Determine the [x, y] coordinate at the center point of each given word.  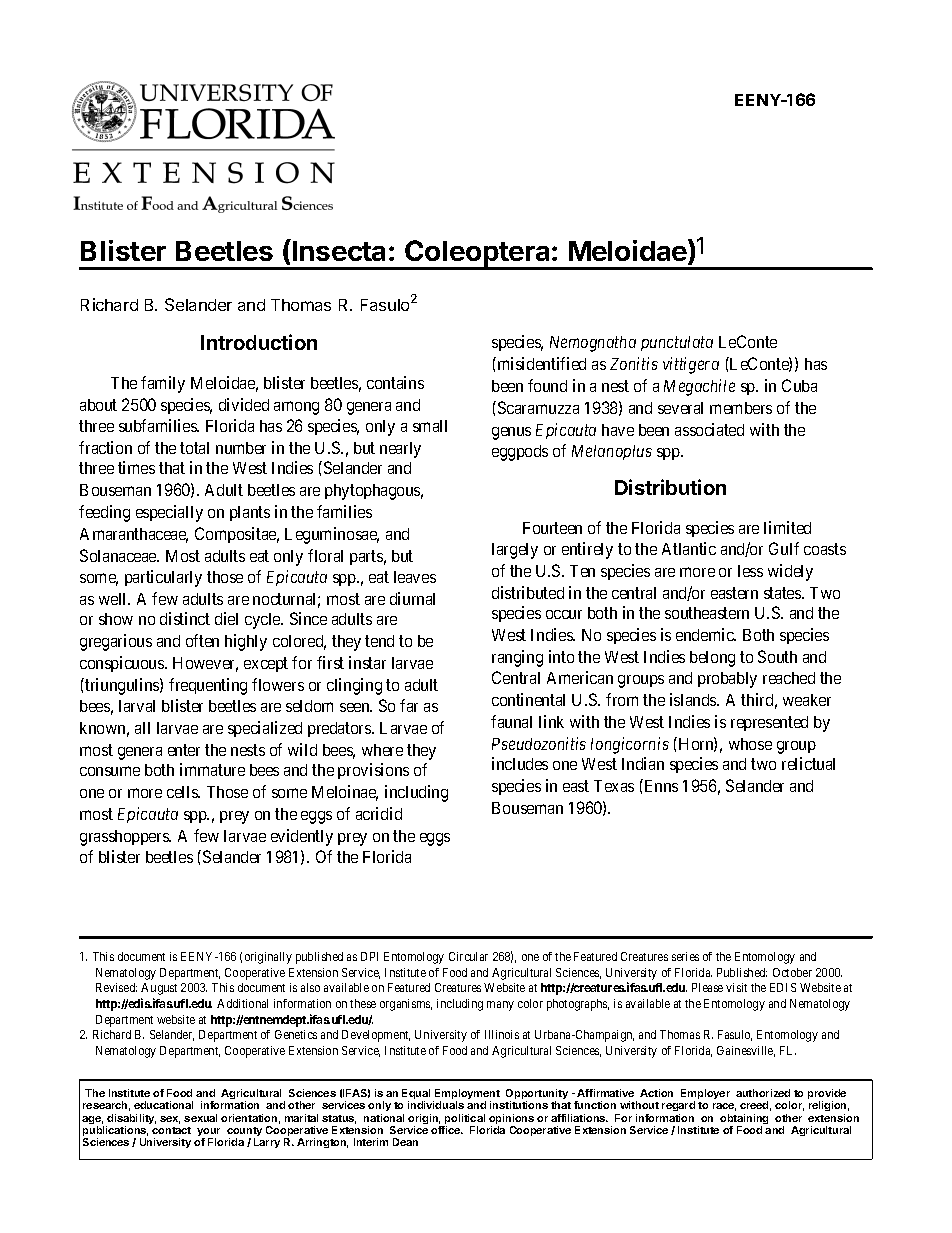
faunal [511, 721]
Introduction [259, 342]
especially [169, 513]
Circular [468, 956]
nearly [400, 450]
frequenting [208, 686]
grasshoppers [125, 838]
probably [727, 680]
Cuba [799, 385]
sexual [200, 1118]
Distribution [670, 487]
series [685, 956]
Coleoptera [477, 255]
